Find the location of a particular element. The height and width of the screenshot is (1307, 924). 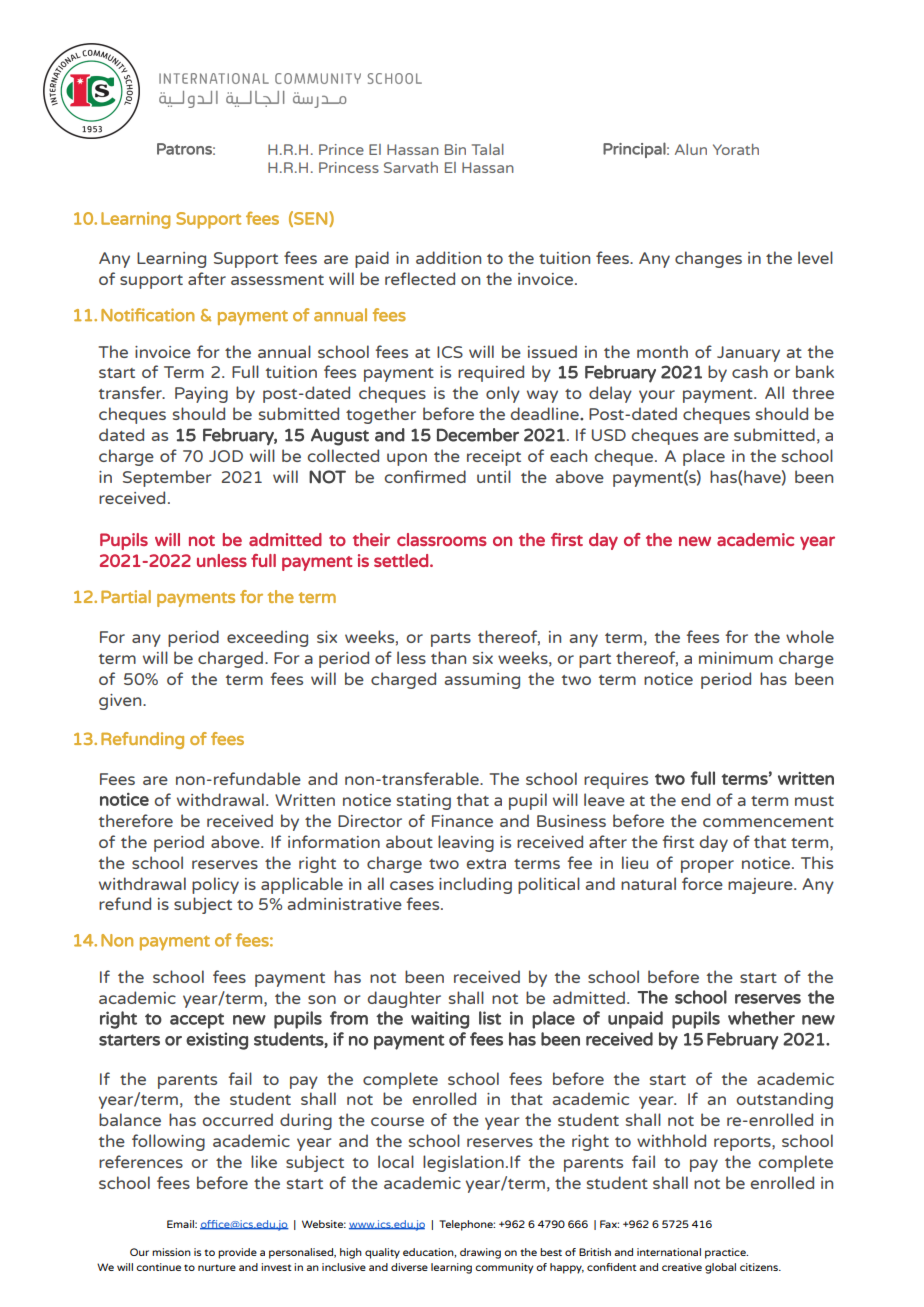

assessment is located at coordinates (277, 280).
